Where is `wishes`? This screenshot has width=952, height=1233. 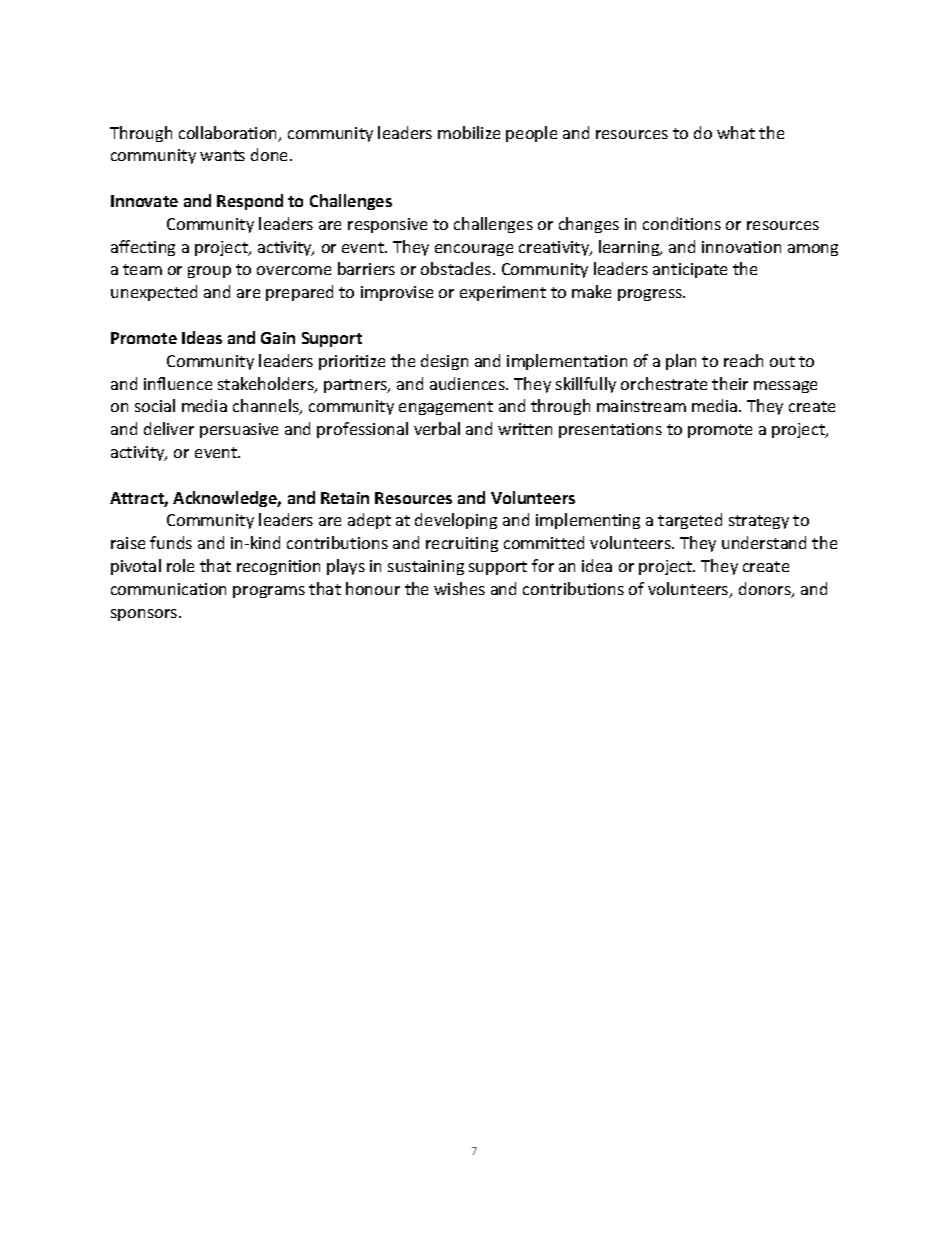 wishes is located at coordinates (459, 588).
